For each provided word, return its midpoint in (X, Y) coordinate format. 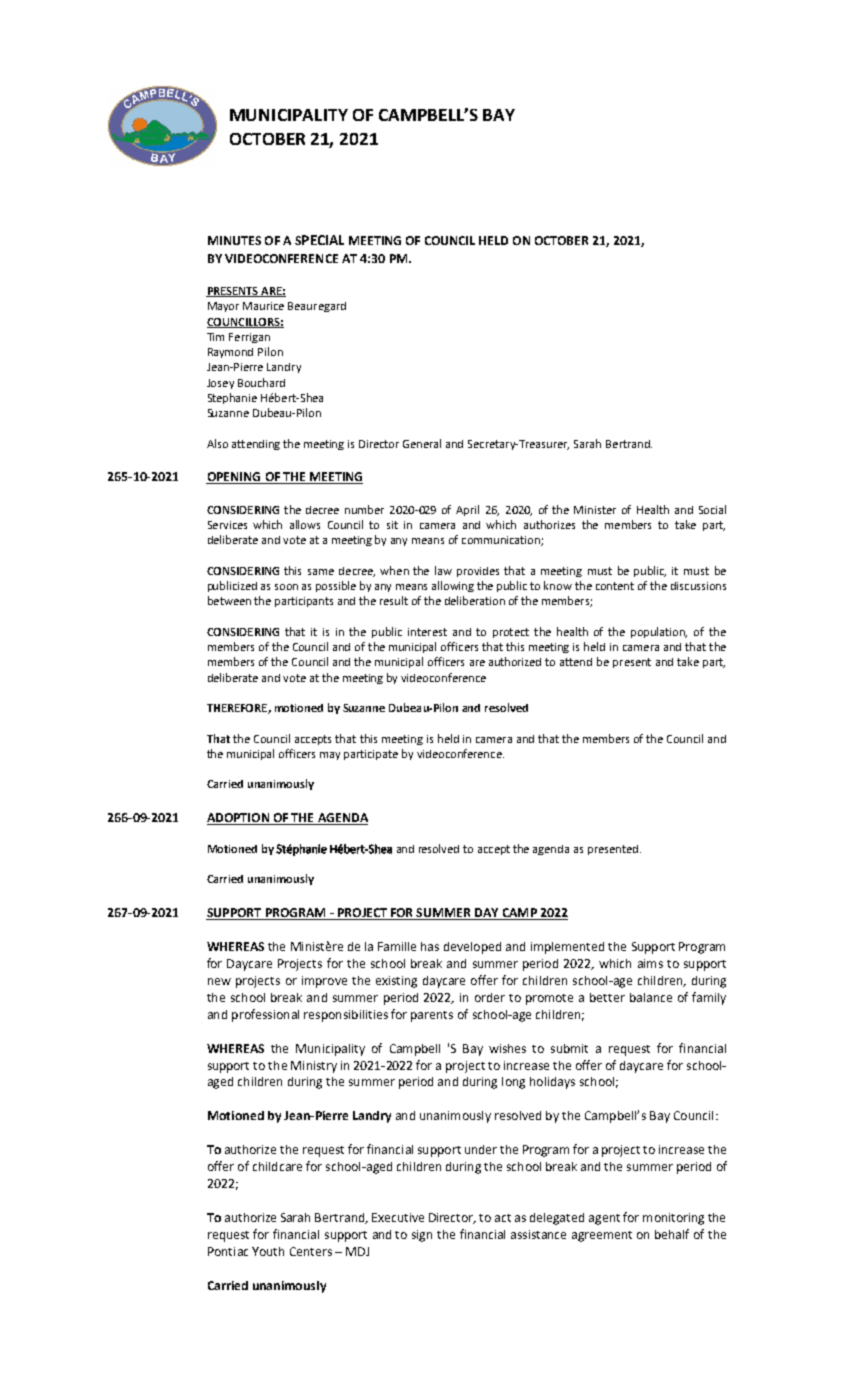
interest (427, 632)
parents (432, 1016)
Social (712, 509)
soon (286, 587)
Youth (268, 1251)
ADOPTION (239, 819)
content (615, 586)
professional (265, 1015)
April (467, 510)
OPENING (234, 478)
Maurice (263, 306)
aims (650, 963)
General (422, 443)
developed (472, 948)
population (659, 632)
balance (651, 997)
